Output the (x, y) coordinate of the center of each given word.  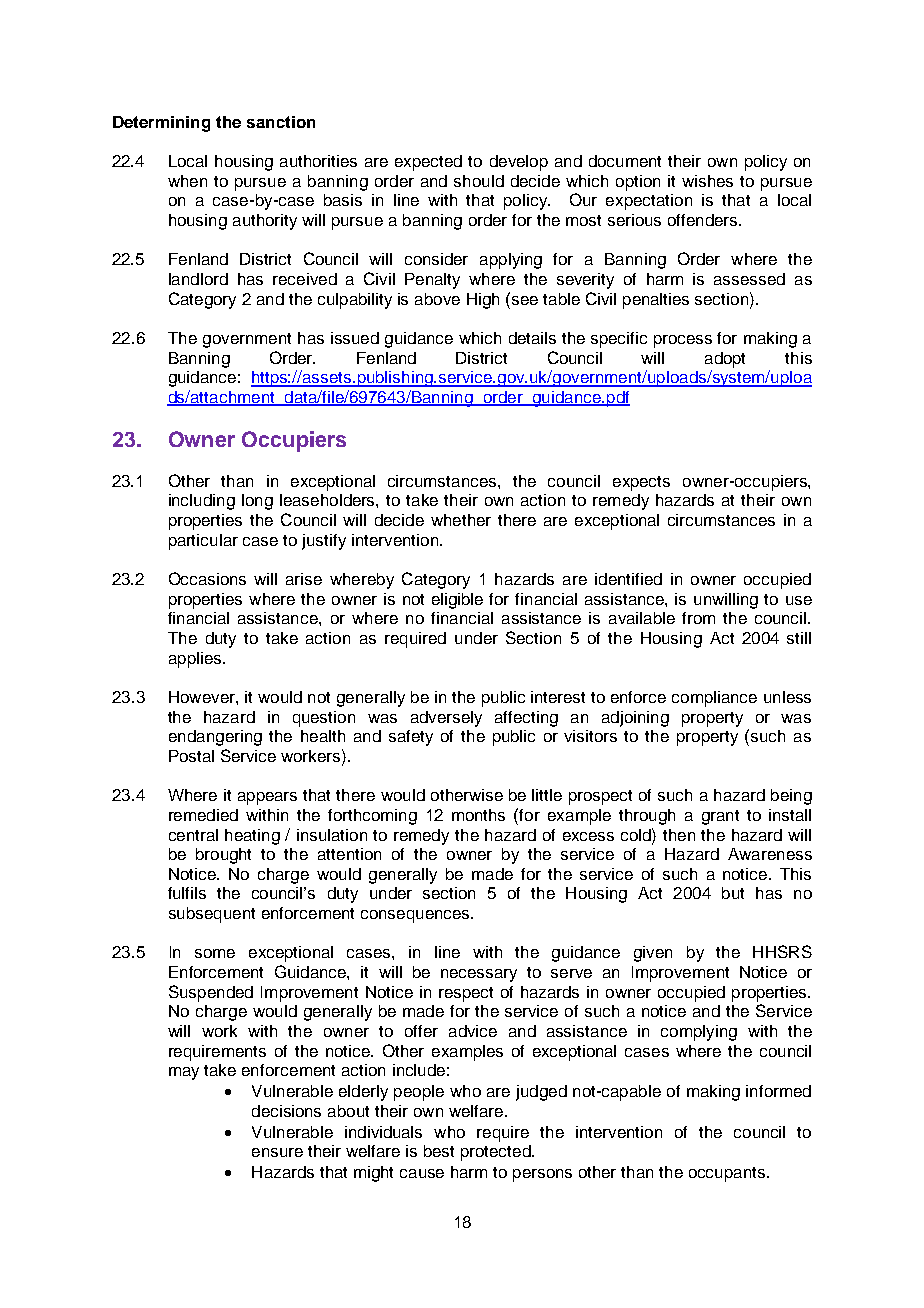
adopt (725, 360)
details (532, 338)
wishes (707, 181)
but (733, 893)
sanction (281, 122)
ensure (277, 1152)
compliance (714, 699)
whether (461, 520)
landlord (198, 279)
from (698, 618)
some (215, 953)
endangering (215, 738)
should (479, 181)
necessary (479, 975)
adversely (446, 719)
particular (203, 542)
